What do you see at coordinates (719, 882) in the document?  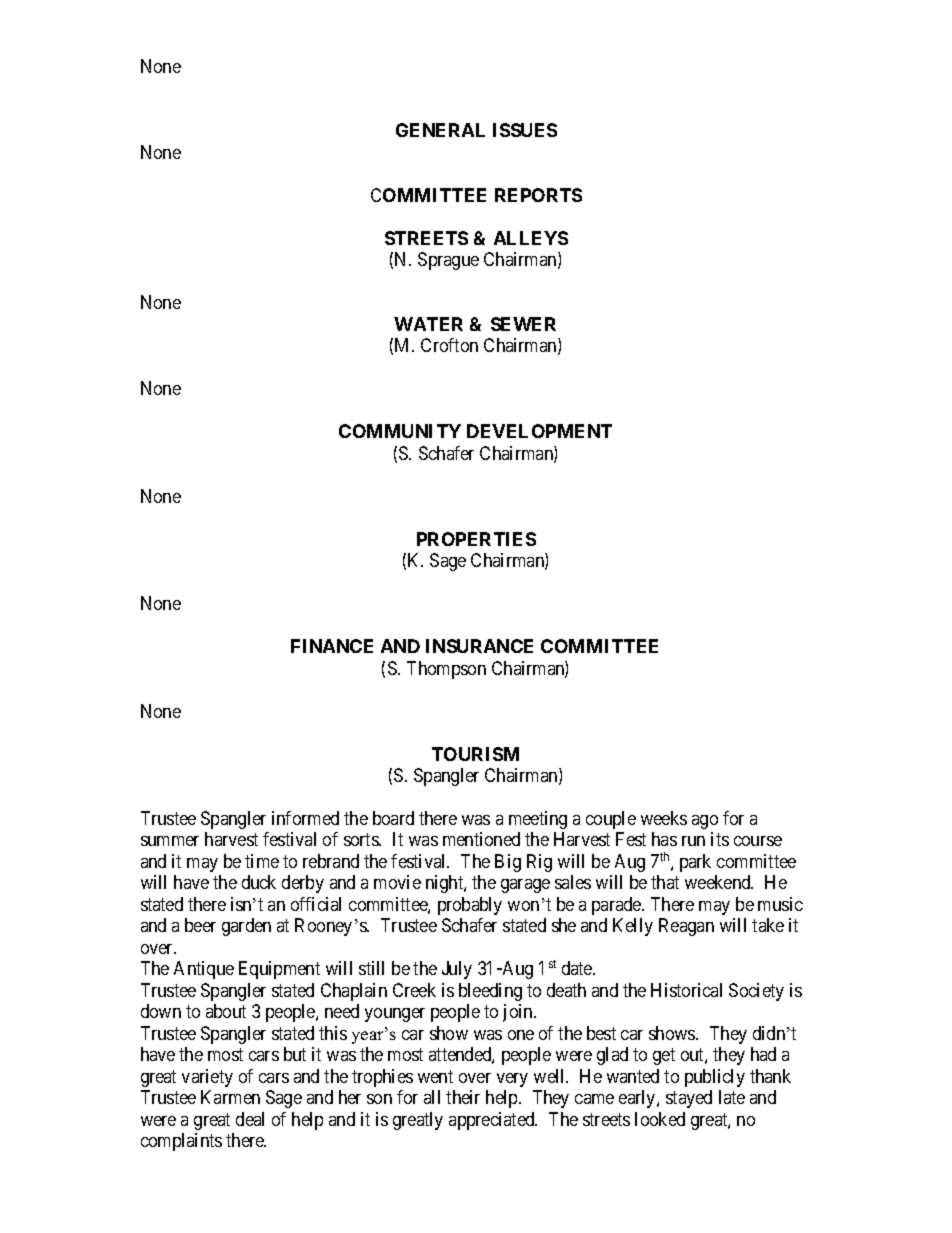 I see `weekend` at bounding box center [719, 882].
